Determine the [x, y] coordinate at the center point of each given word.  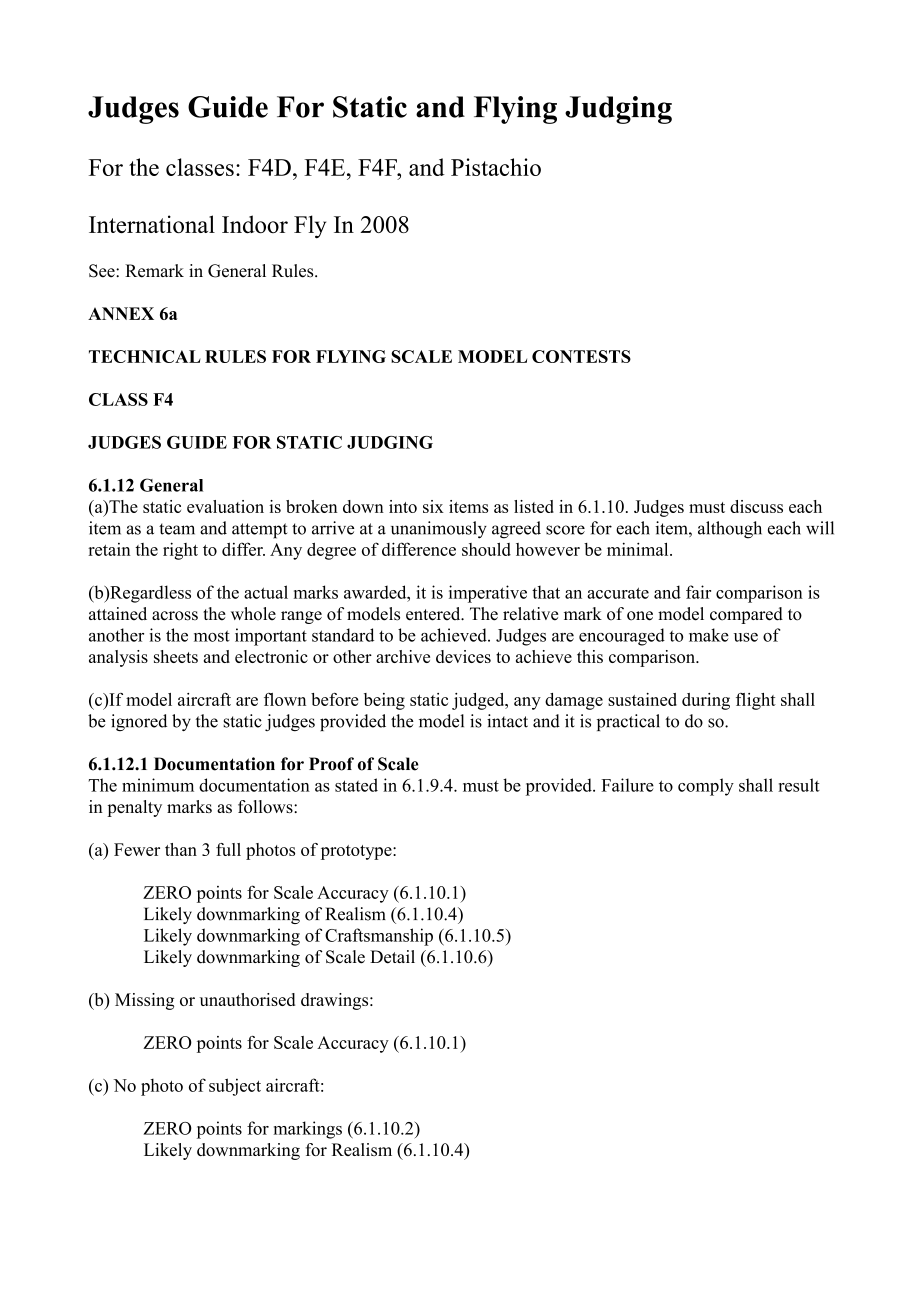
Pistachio [496, 167]
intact [507, 721]
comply [706, 787]
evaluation [225, 506]
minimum [158, 785]
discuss [756, 506]
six [433, 506]
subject [235, 1087]
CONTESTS [581, 356]
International [152, 224]
